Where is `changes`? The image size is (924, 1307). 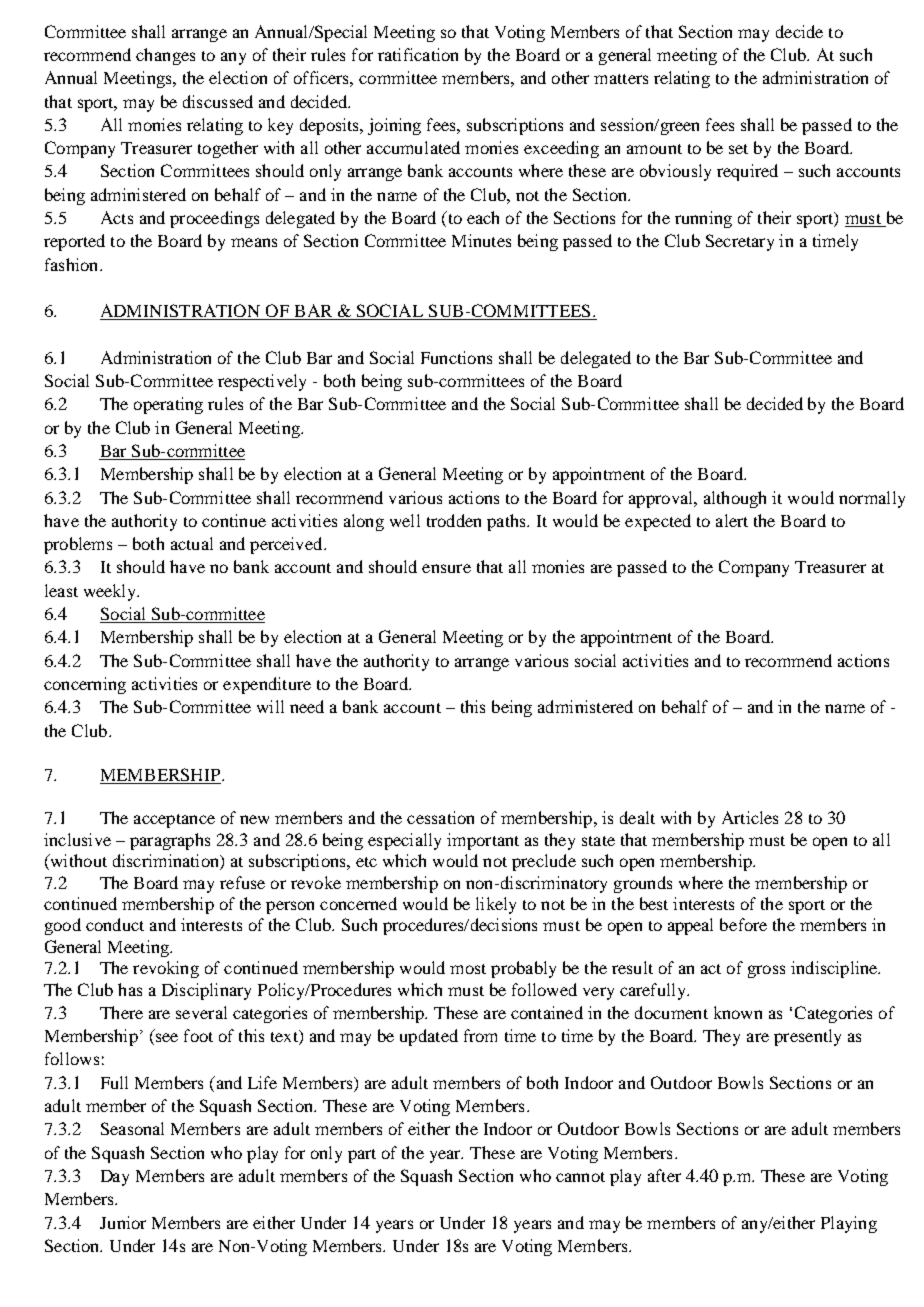
changes is located at coordinates (165, 56).
